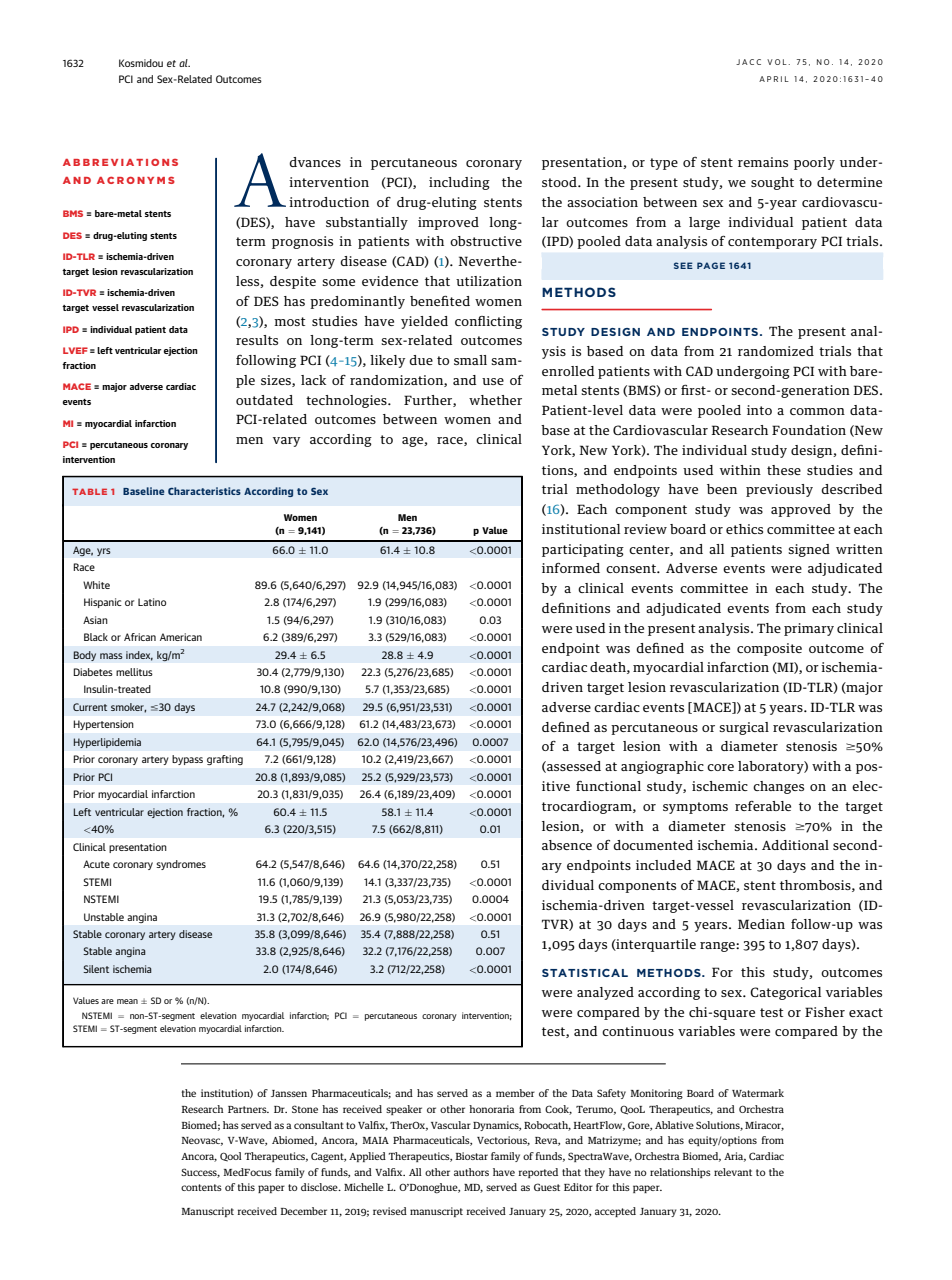 This document has height=1280, width=952. What do you see at coordinates (181, 865) in the document?
I see `syndromes` at bounding box center [181, 865].
